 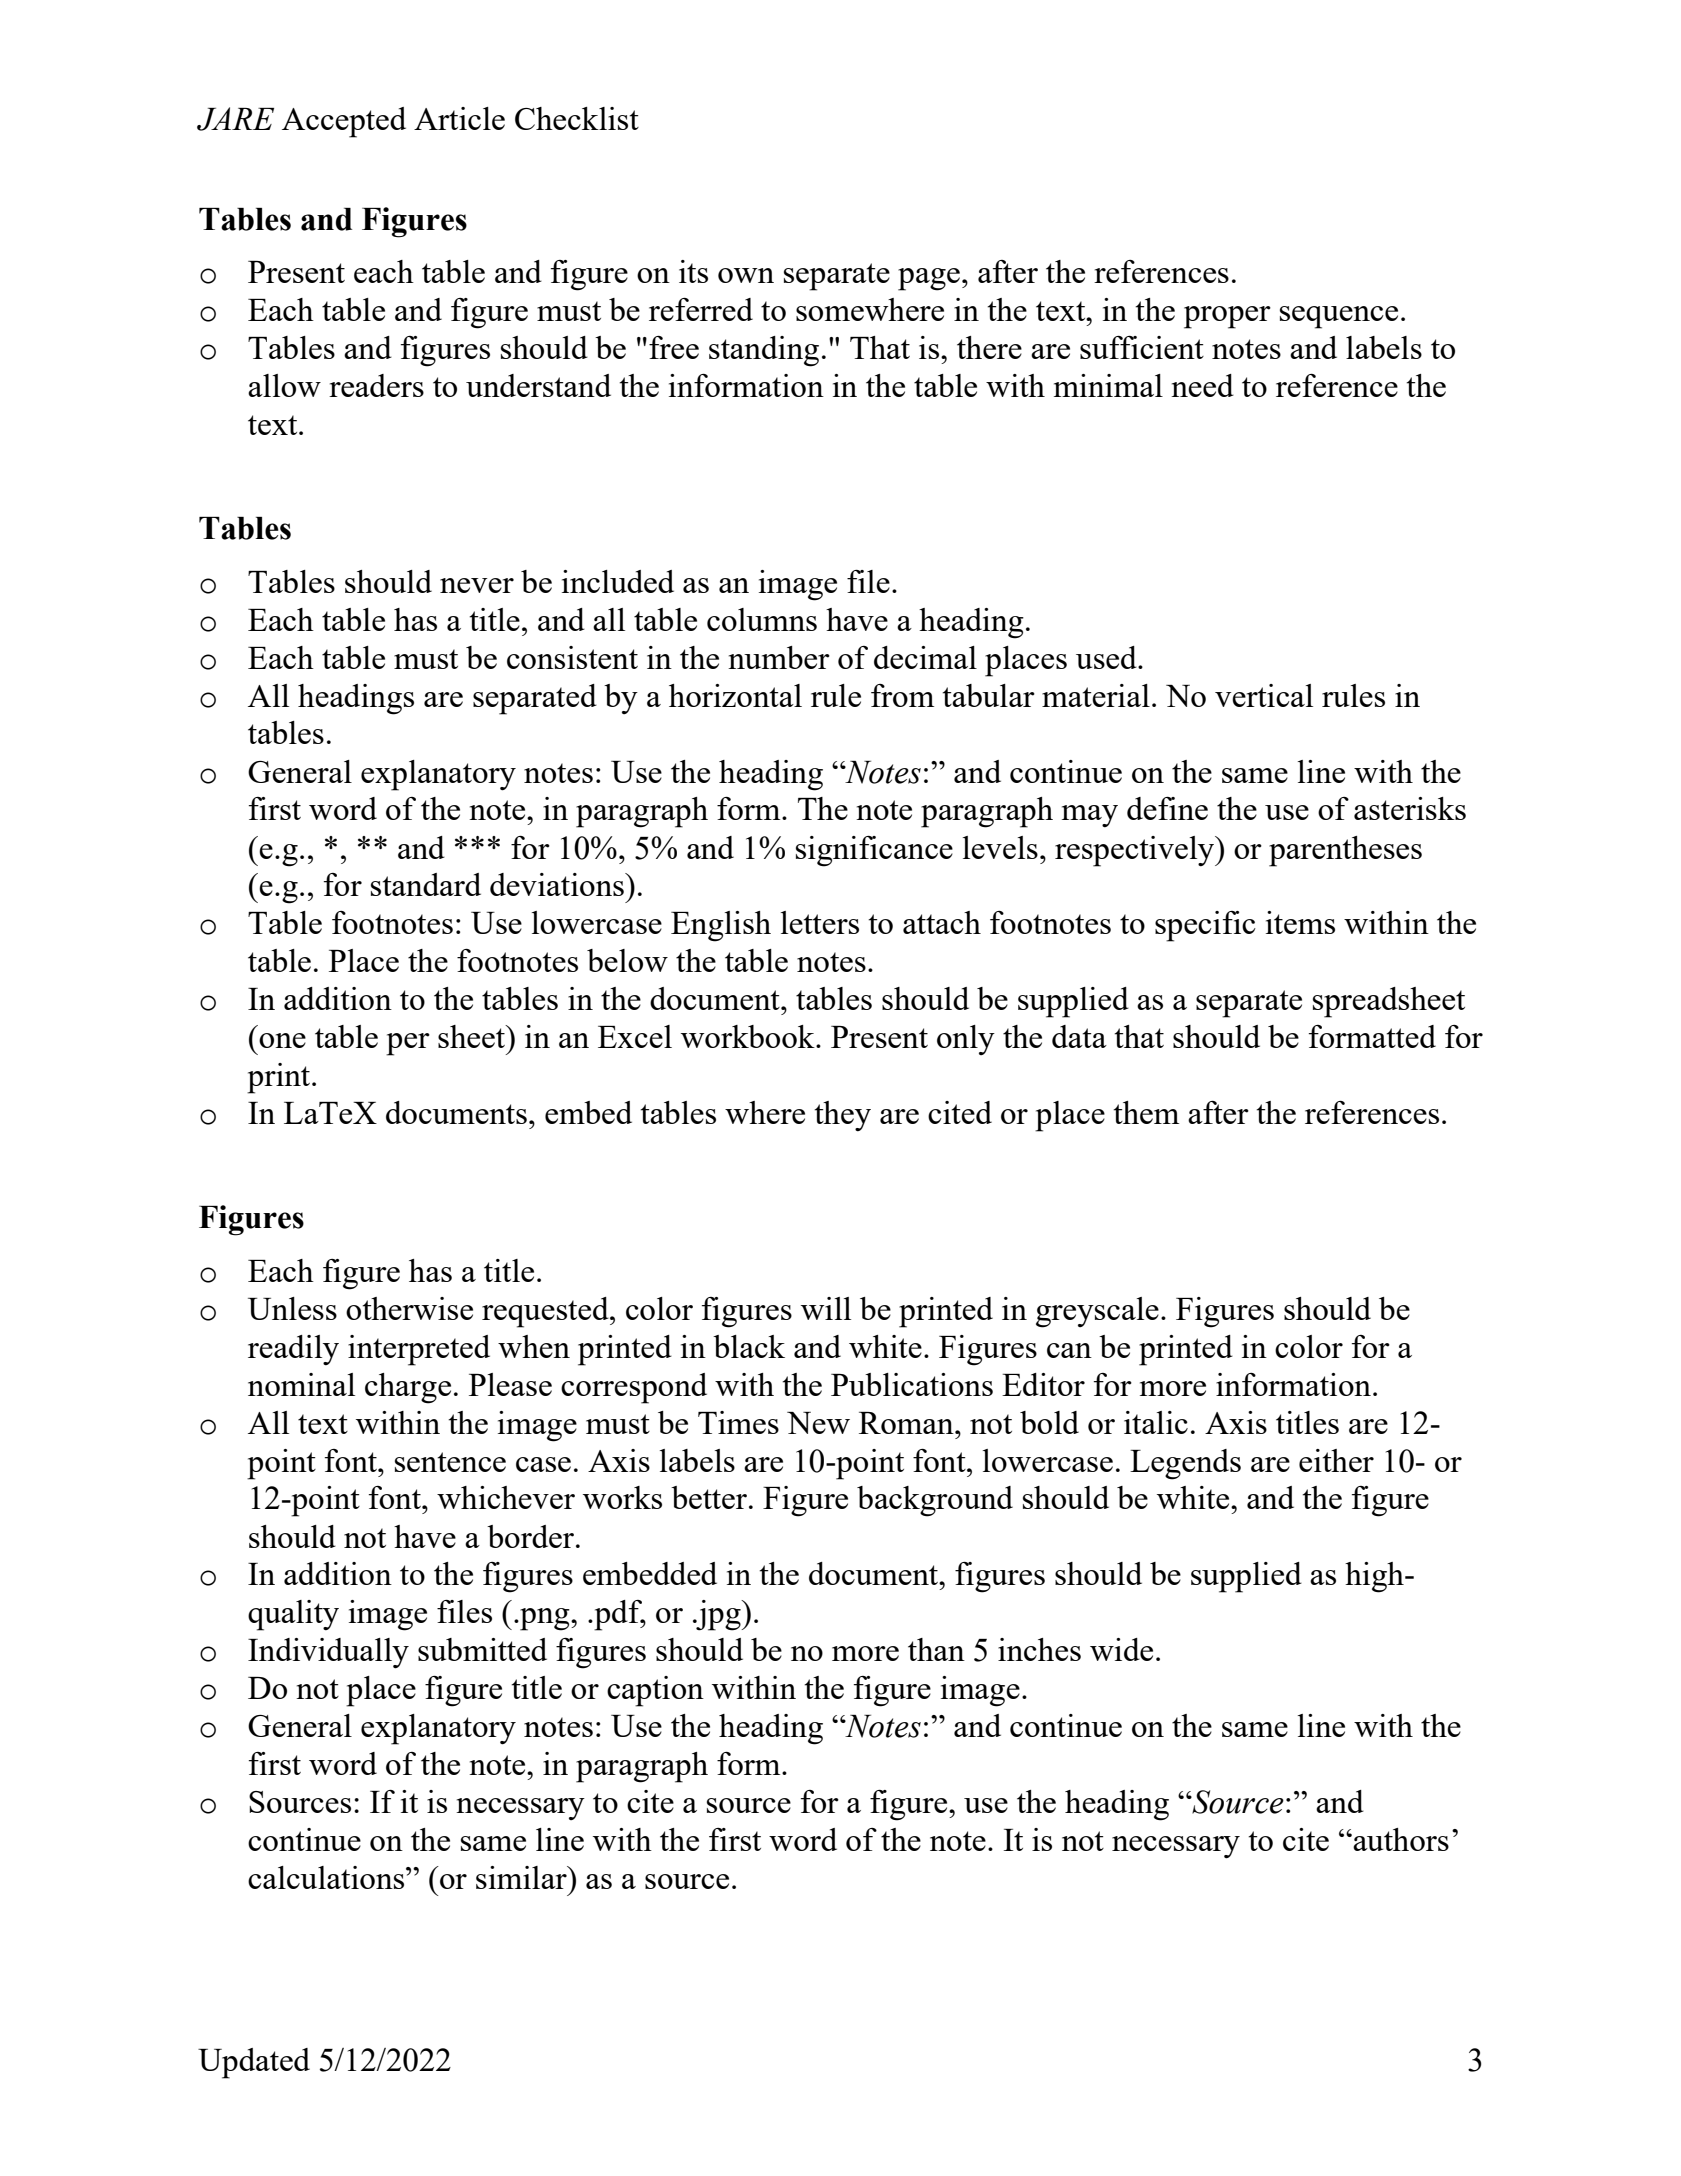 What do you see at coordinates (254, 2063) in the screenshot?
I see `Updated` at bounding box center [254, 2063].
